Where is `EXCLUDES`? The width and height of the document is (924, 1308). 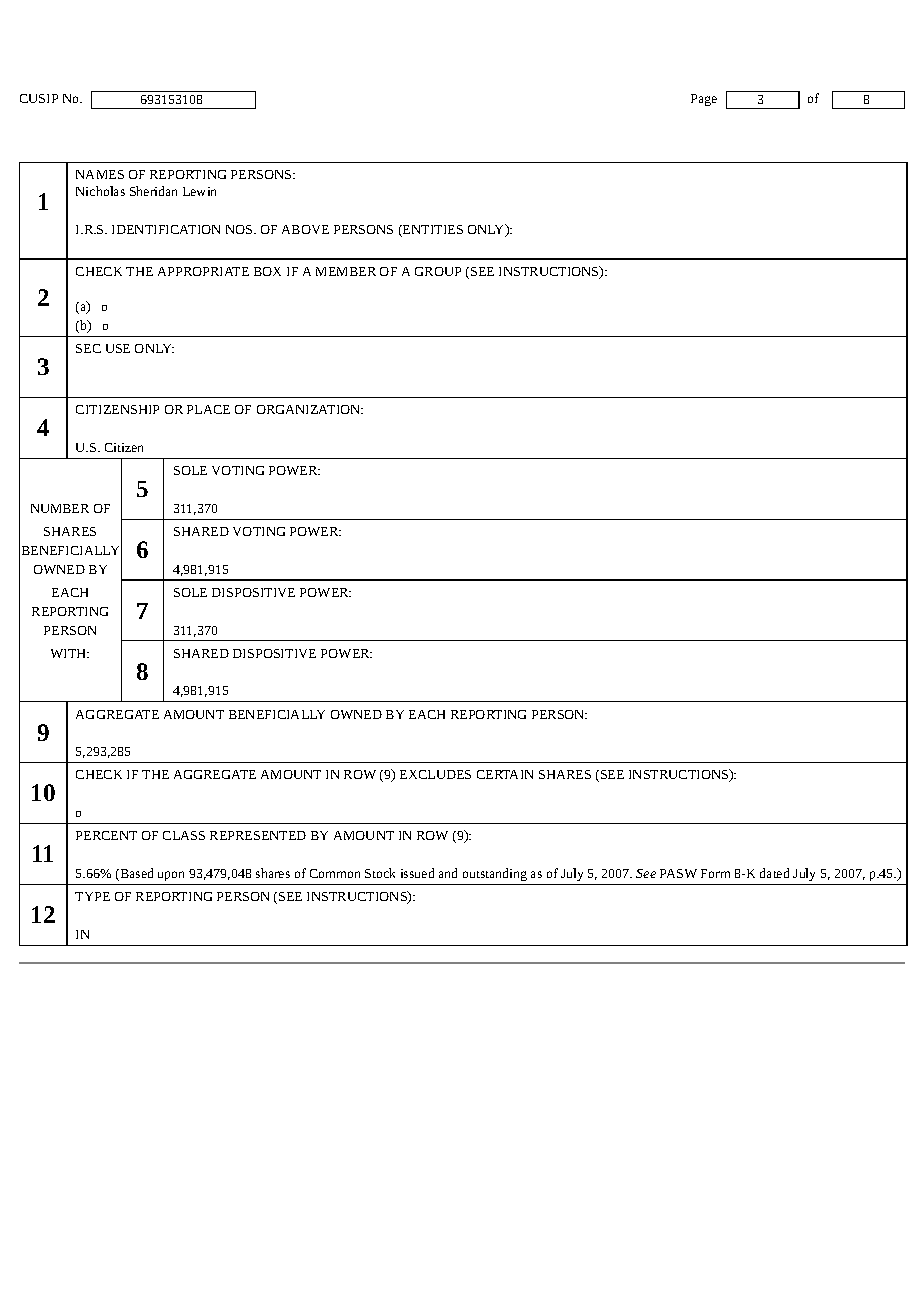
EXCLUDES is located at coordinates (435, 774).
